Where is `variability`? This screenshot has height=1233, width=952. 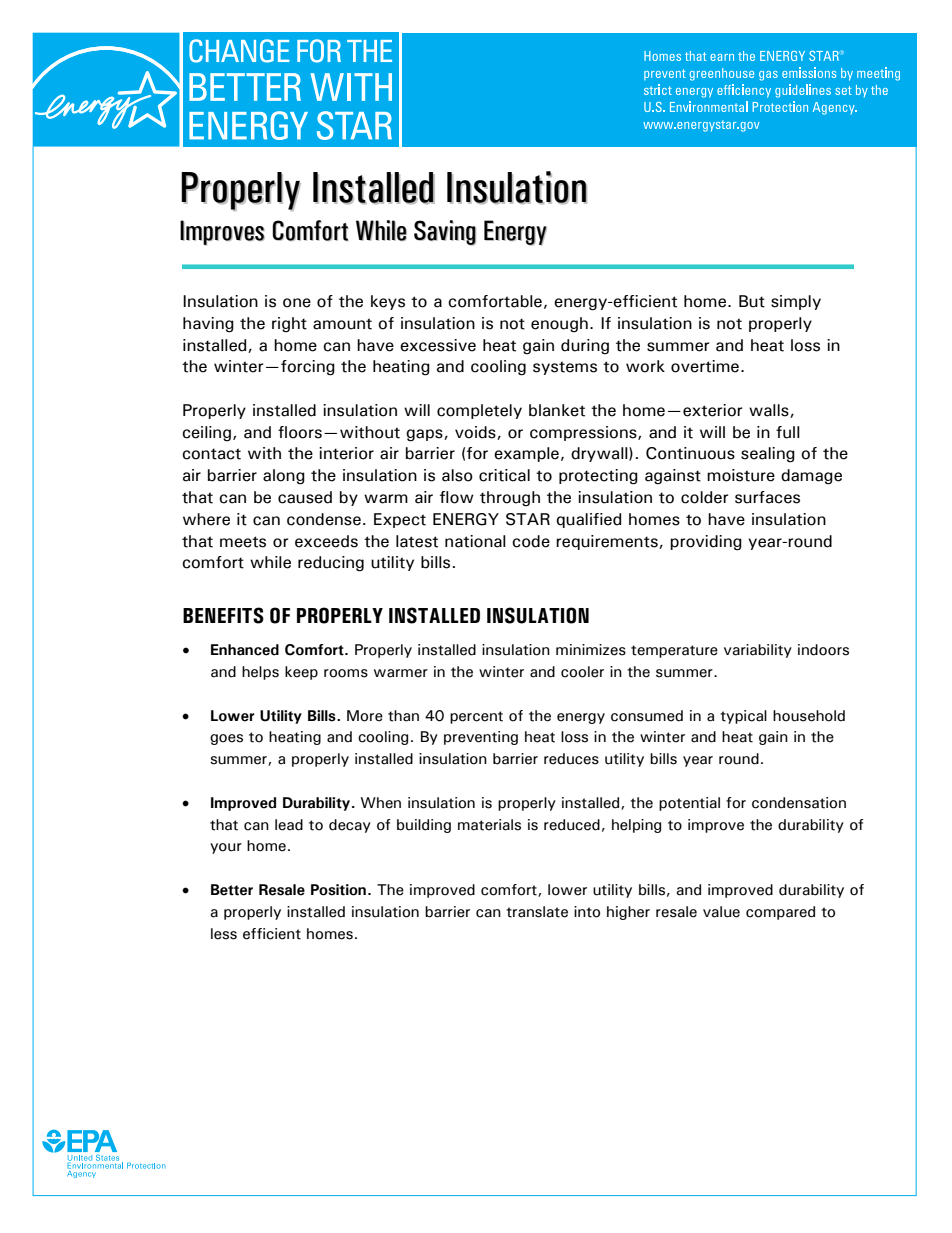 variability is located at coordinates (758, 651).
